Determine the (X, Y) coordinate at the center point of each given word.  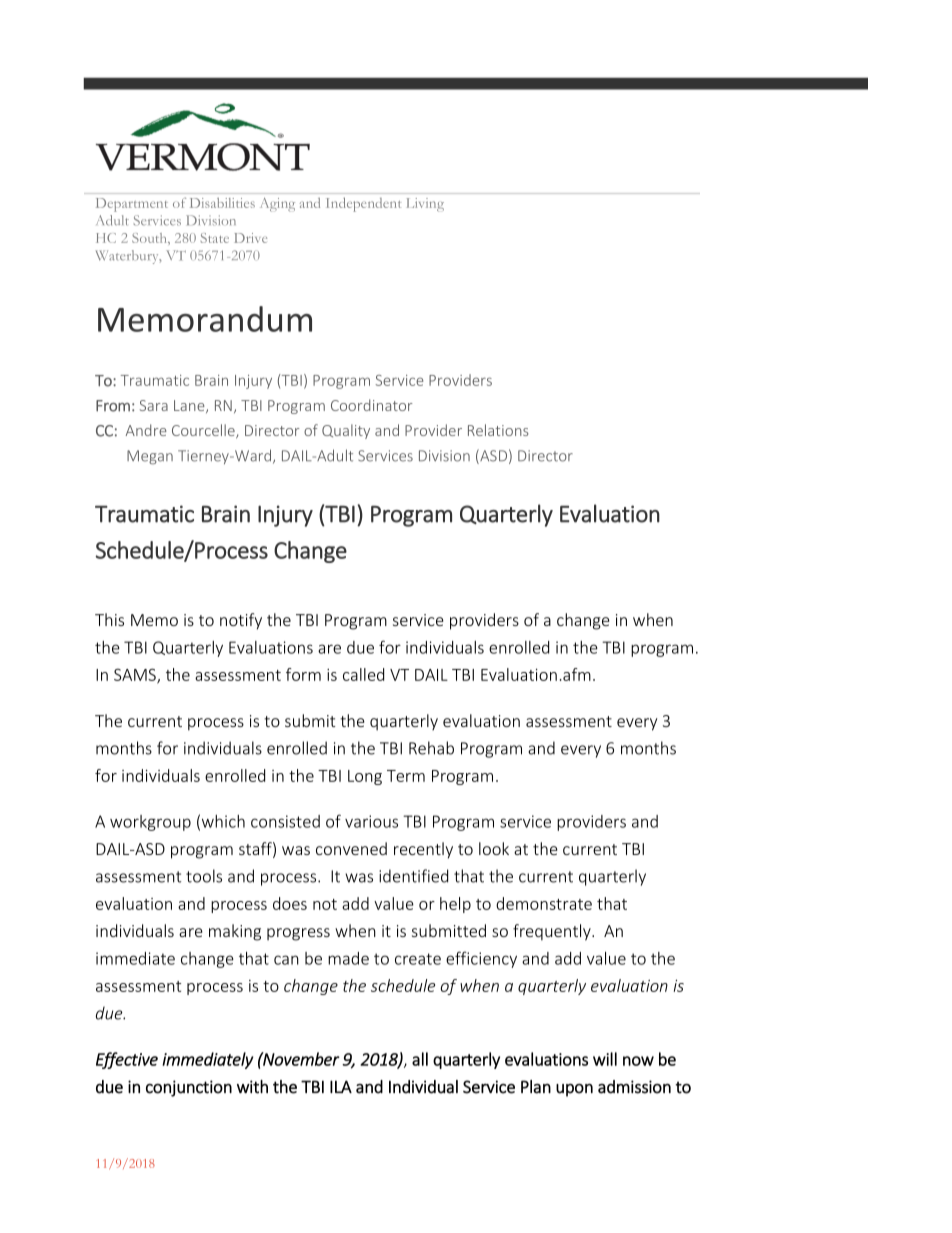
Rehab (431, 748)
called (363, 674)
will (605, 1059)
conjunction (189, 1088)
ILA (341, 1086)
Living (425, 205)
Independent (364, 205)
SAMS (136, 675)
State (215, 238)
